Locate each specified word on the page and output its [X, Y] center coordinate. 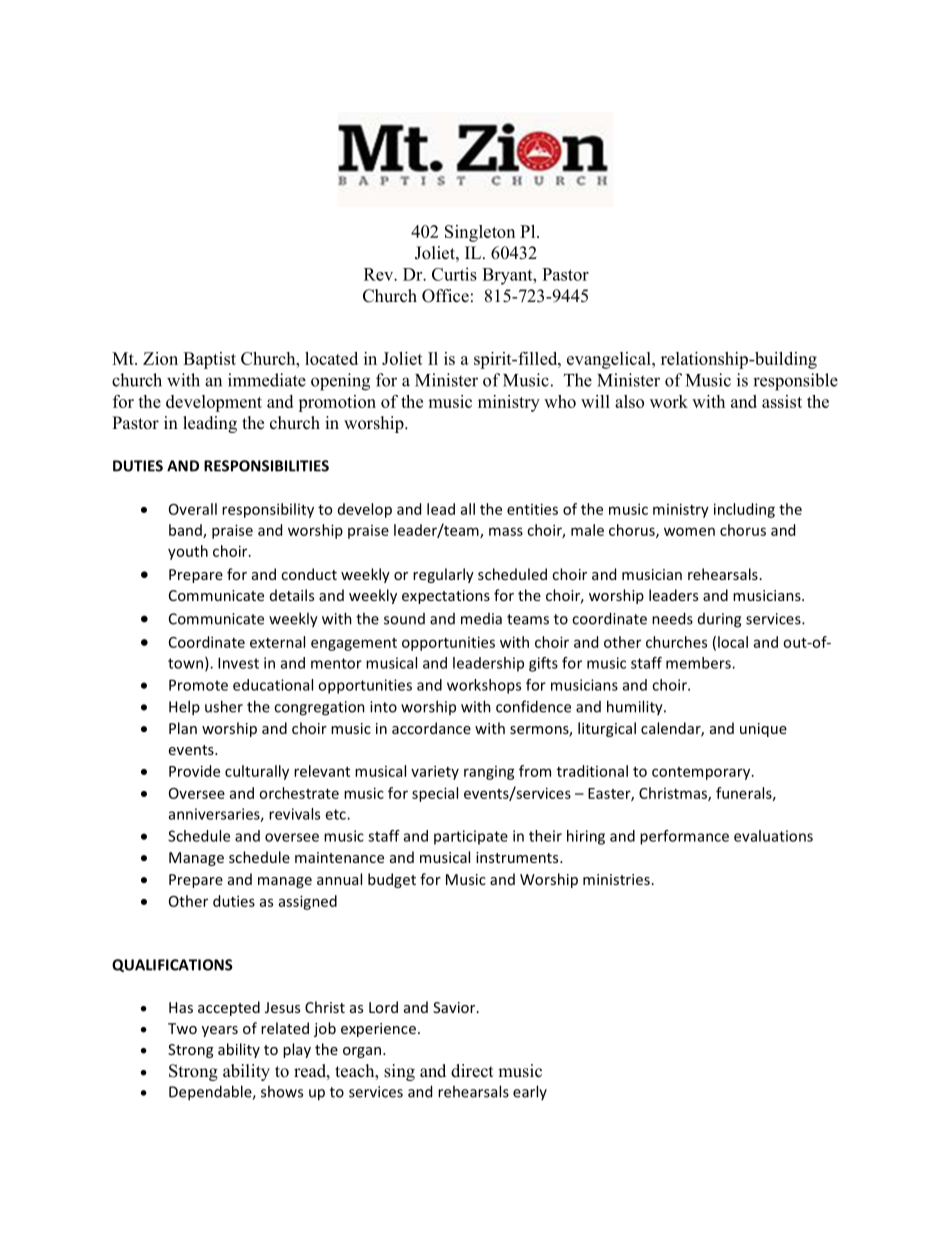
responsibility [268, 510]
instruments [518, 857]
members [699, 663]
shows [282, 1091]
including [744, 510]
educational [273, 685]
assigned [308, 902]
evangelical [610, 360]
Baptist [209, 360]
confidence [533, 706]
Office [445, 296]
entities [532, 509]
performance [684, 837]
